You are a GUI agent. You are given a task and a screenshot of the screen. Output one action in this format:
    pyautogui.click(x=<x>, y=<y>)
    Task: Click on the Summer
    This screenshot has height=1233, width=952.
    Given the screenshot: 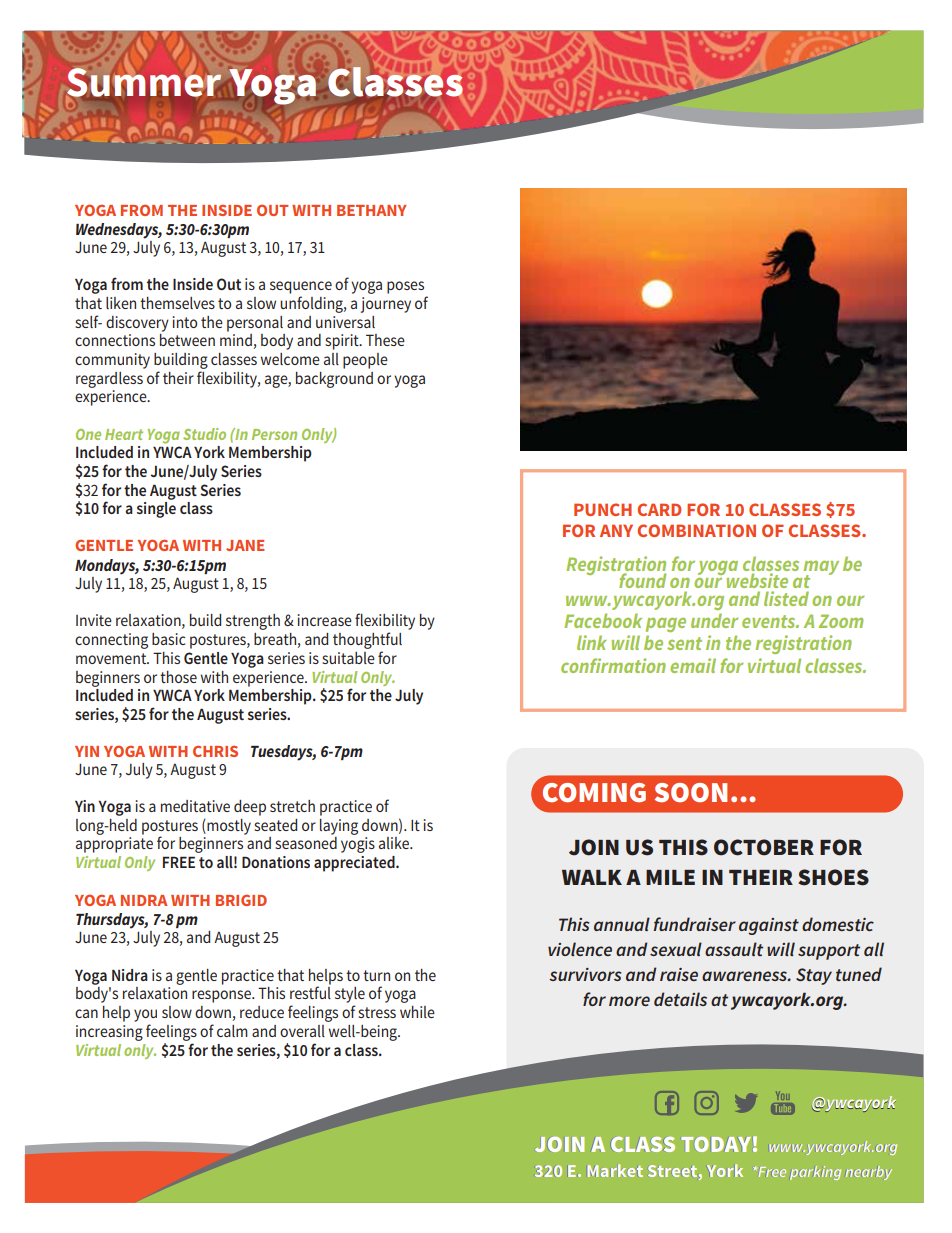 What is the action you would take?
    pyautogui.click(x=143, y=81)
